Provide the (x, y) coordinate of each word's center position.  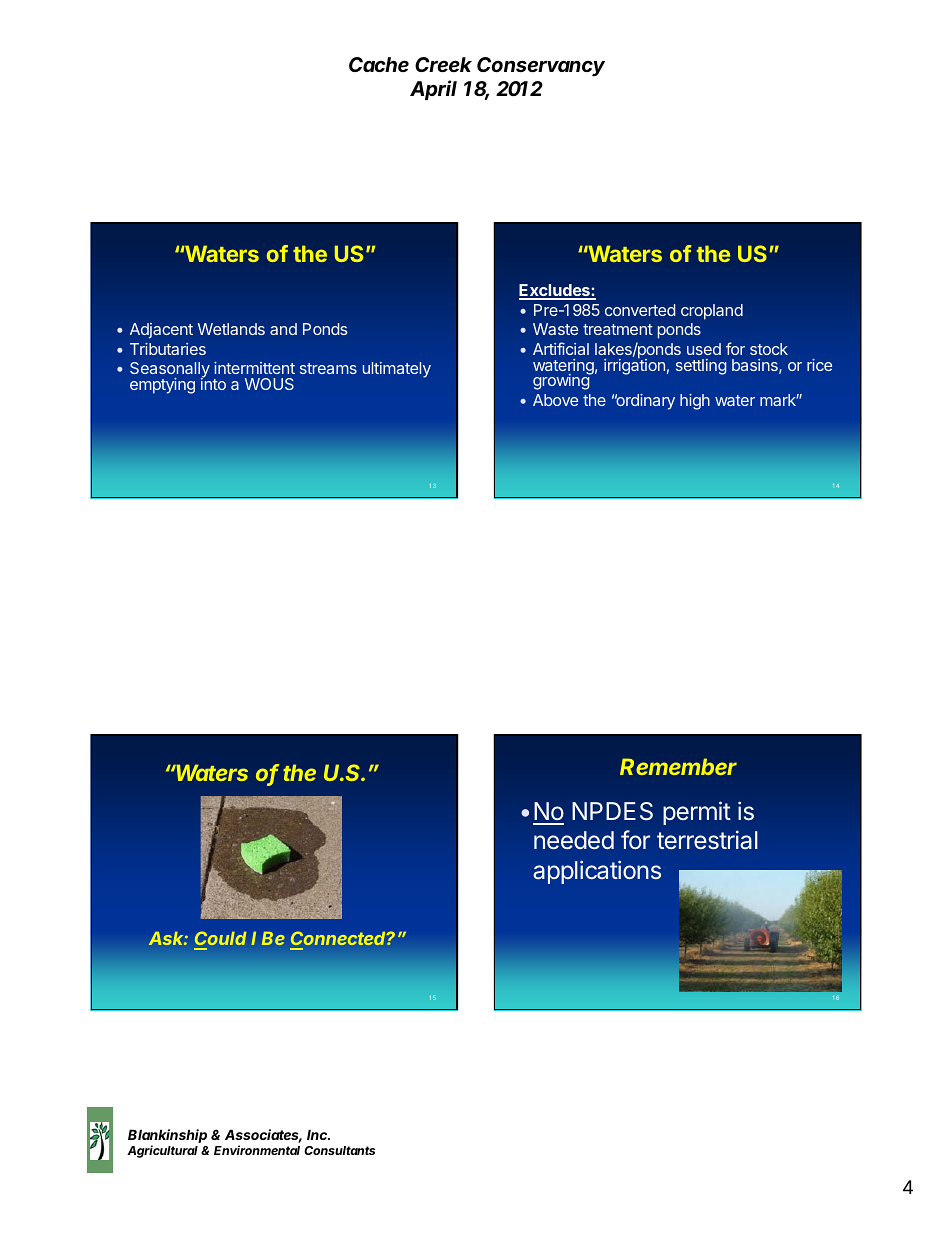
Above (555, 400)
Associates (263, 1136)
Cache (379, 64)
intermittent (254, 368)
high (695, 402)
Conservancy (541, 66)
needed (574, 840)
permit (697, 813)
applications (597, 872)
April (433, 90)
